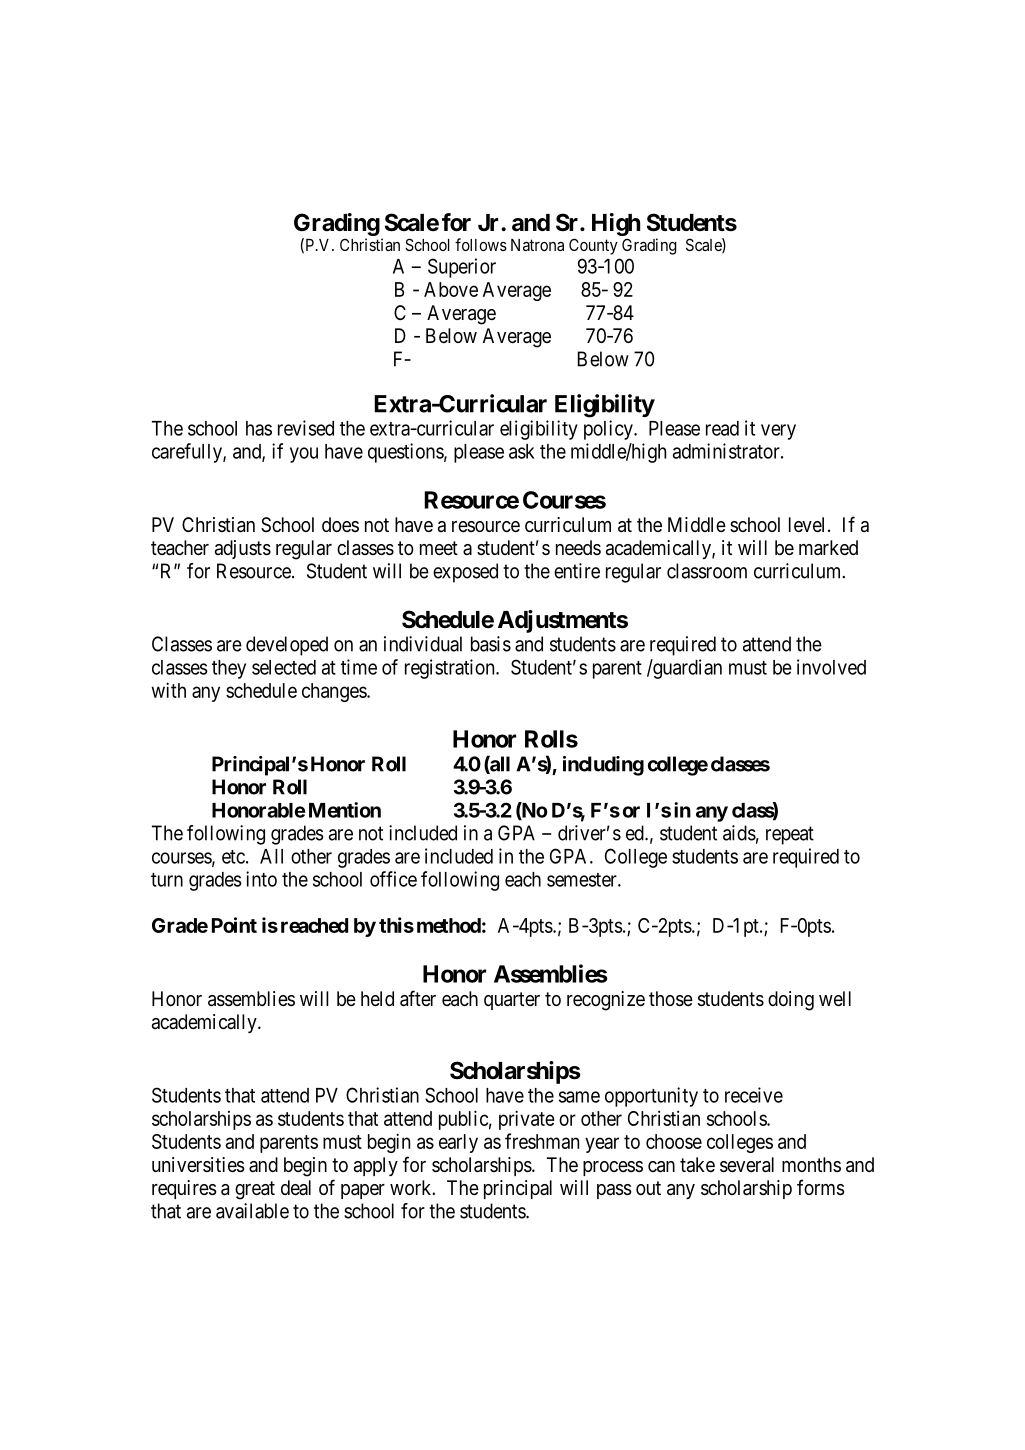 The width and height of the document is (1025, 1450). Describe the element at coordinates (255, 1190) in the document. I see `great` at that location.
